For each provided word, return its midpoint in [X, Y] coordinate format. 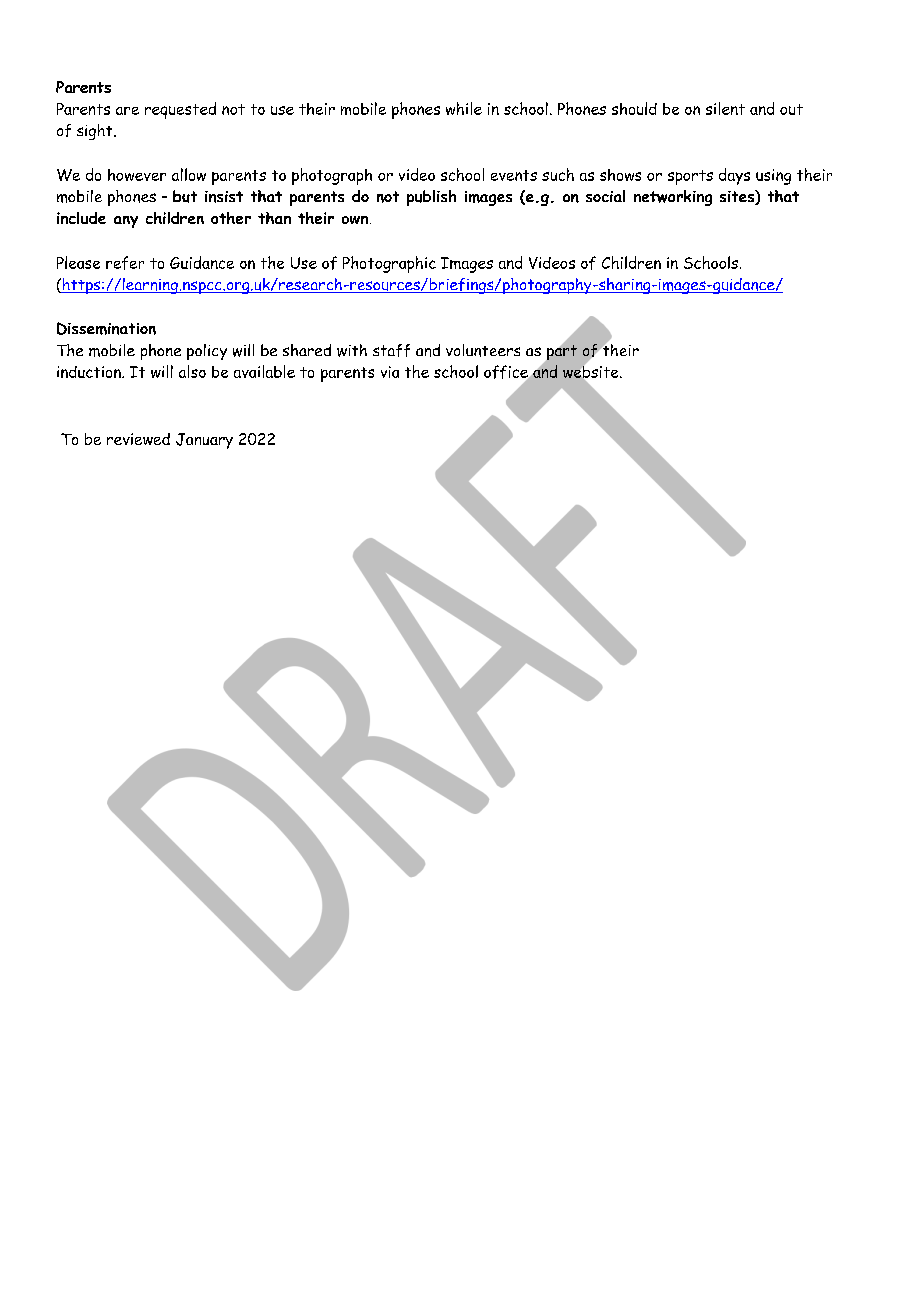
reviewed [138, 439]
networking [673, 198]
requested [180, 110]
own [356, 220]
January [204, 441]
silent [725, 108]
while [464, 108]
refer [125, 263]
